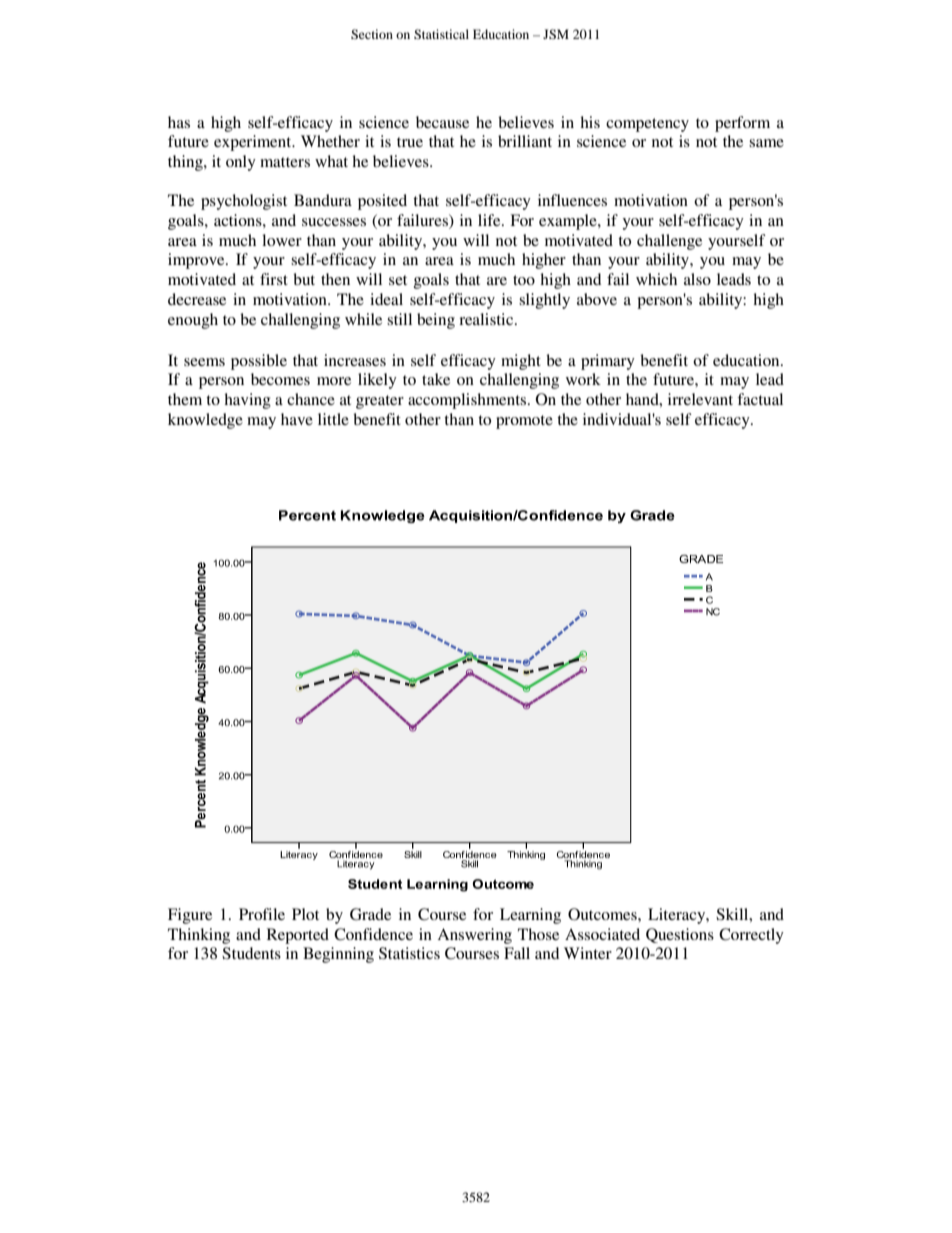 The height and width of the image is (1233, 952). I want to click on experiment, so click(254, 143).
